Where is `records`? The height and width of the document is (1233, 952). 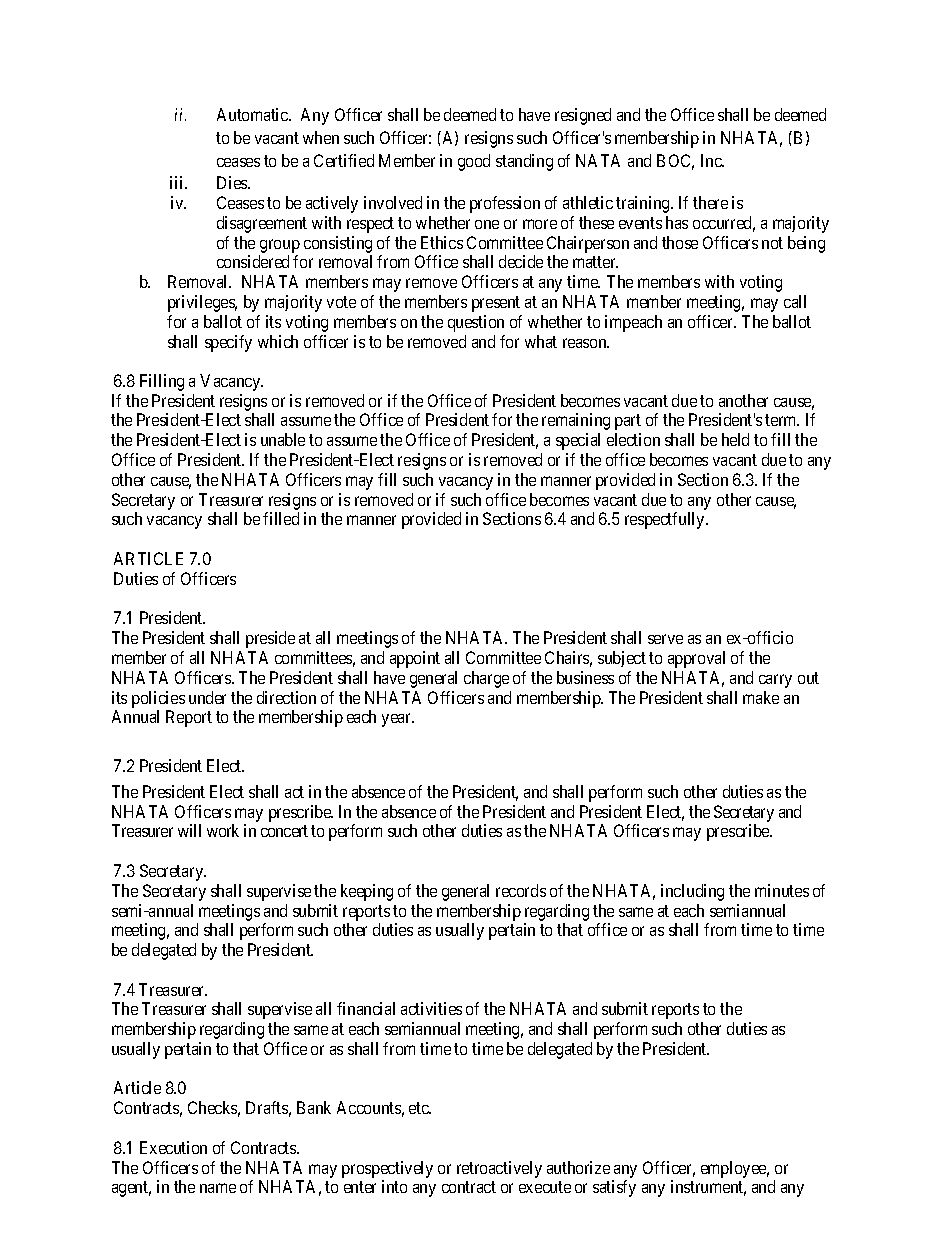
records is located at coordinates (521, 890).
